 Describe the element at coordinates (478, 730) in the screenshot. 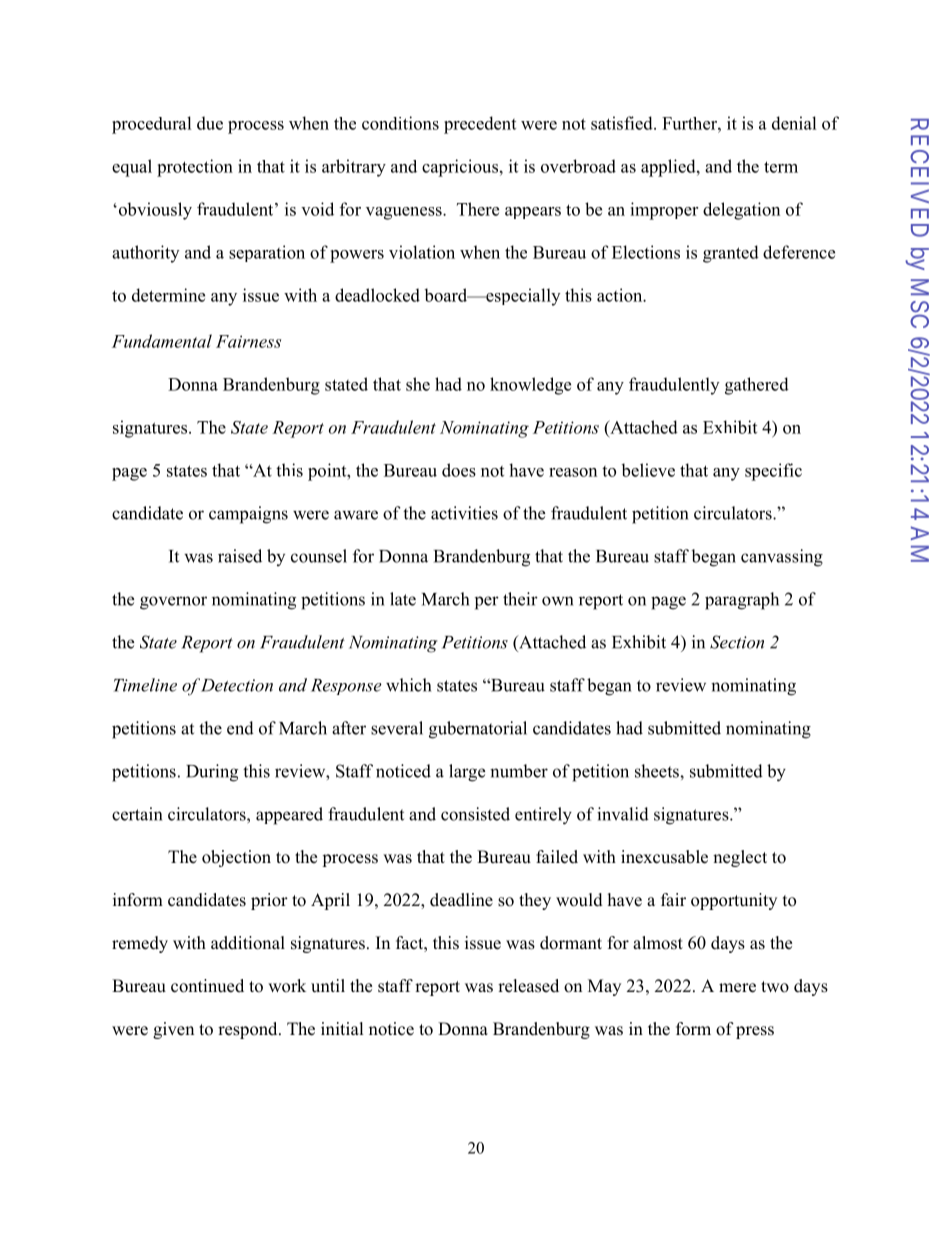

I see `gubernatorial` at that location.
